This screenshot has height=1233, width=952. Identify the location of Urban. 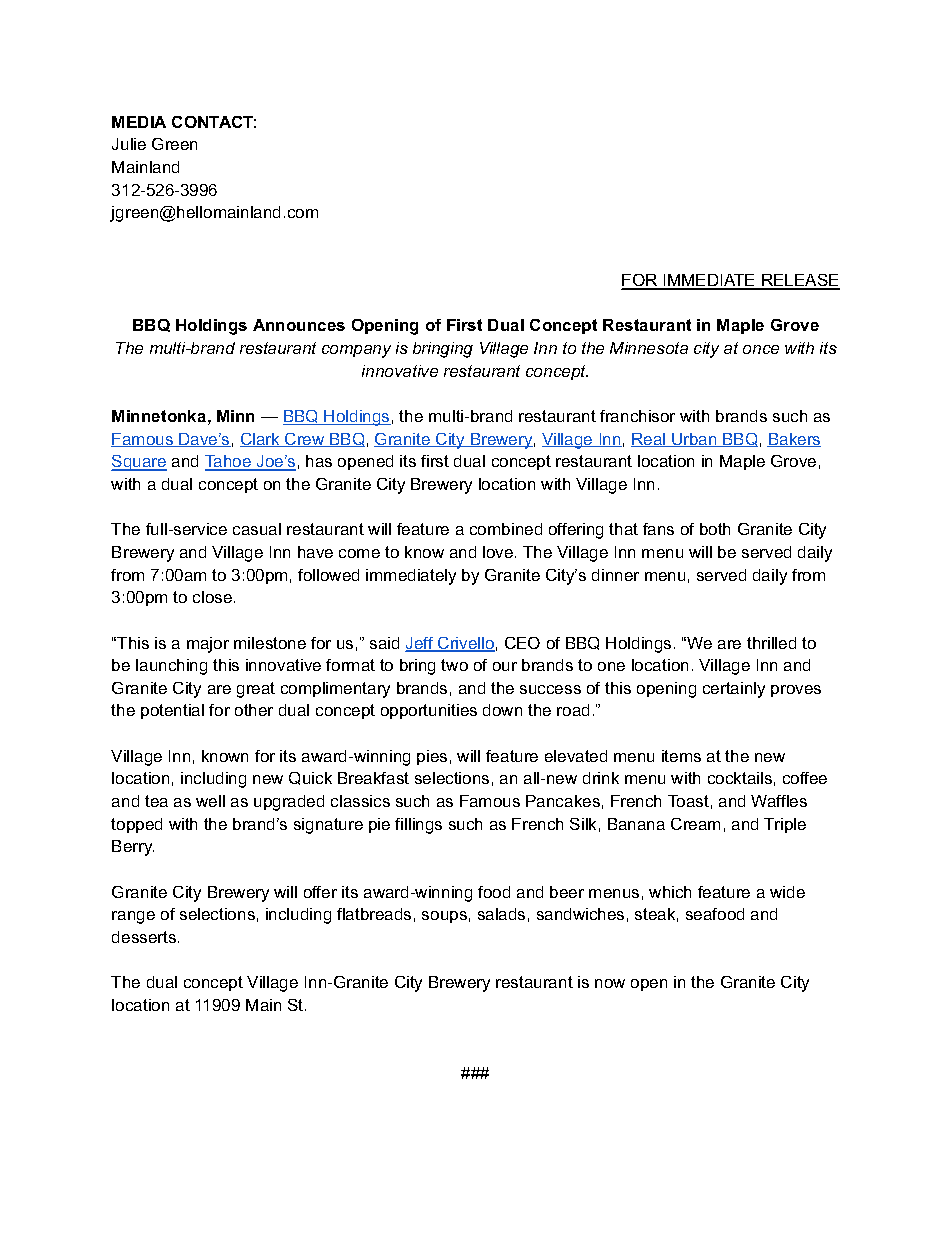
(694, 440).
